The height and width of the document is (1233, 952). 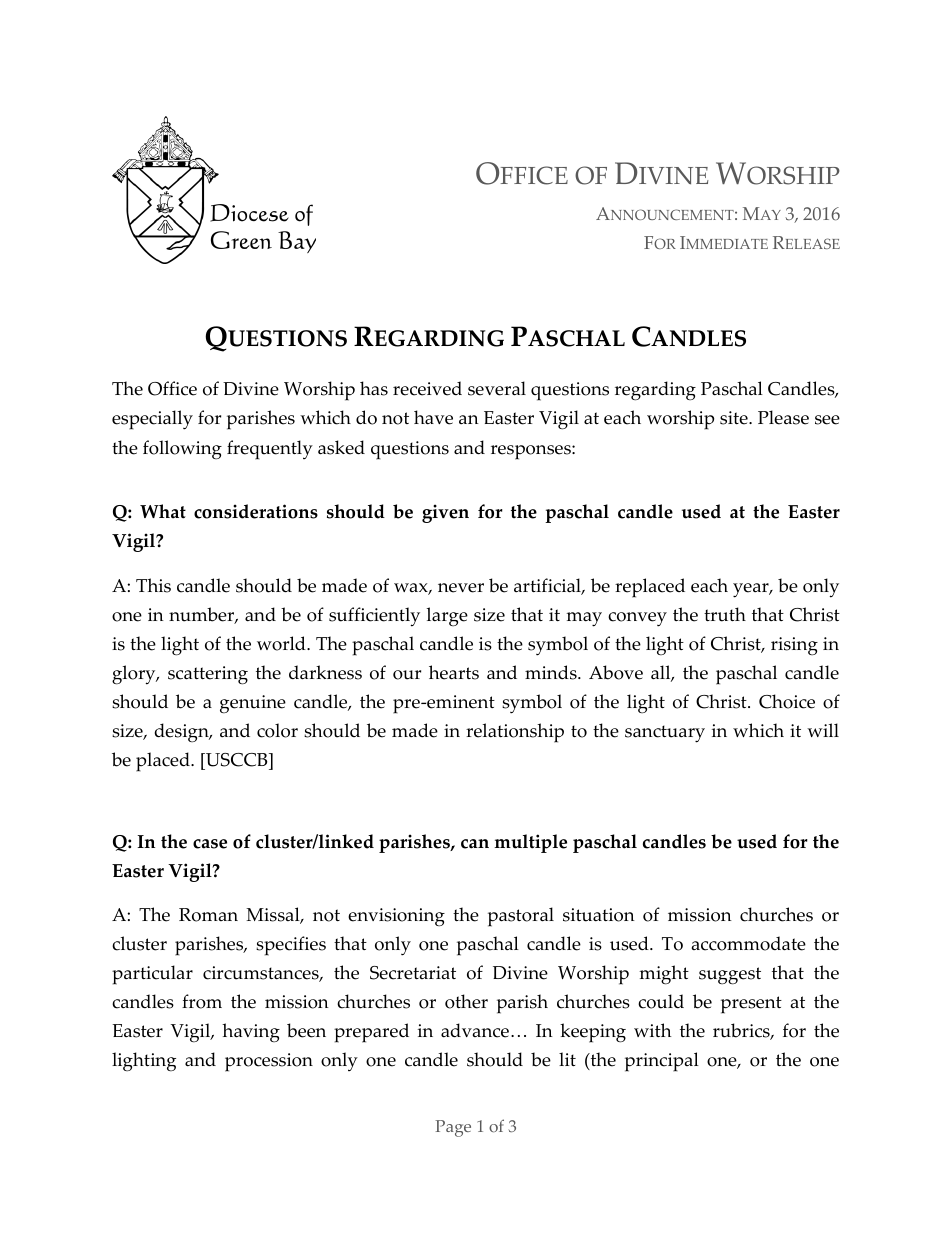 What do you see at coordinates (269, 1062) in the document?
I see `procession` at bounding box center [269, 1062].
